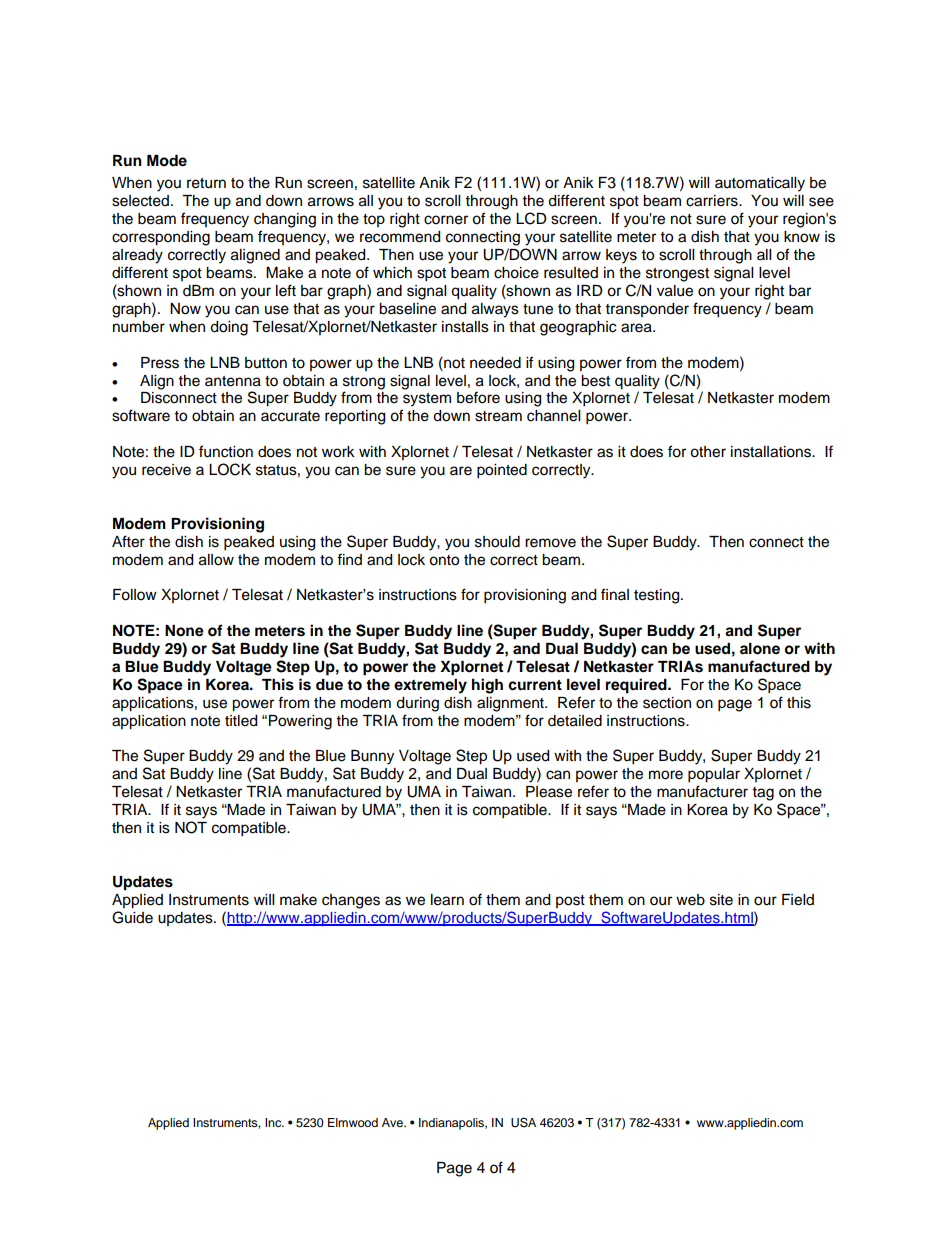 This screenshot has height=1233, width=952. What do you see at coordinates (216, 560) in the screenshot?
I see `allow` at bounding box center [216, 560].
